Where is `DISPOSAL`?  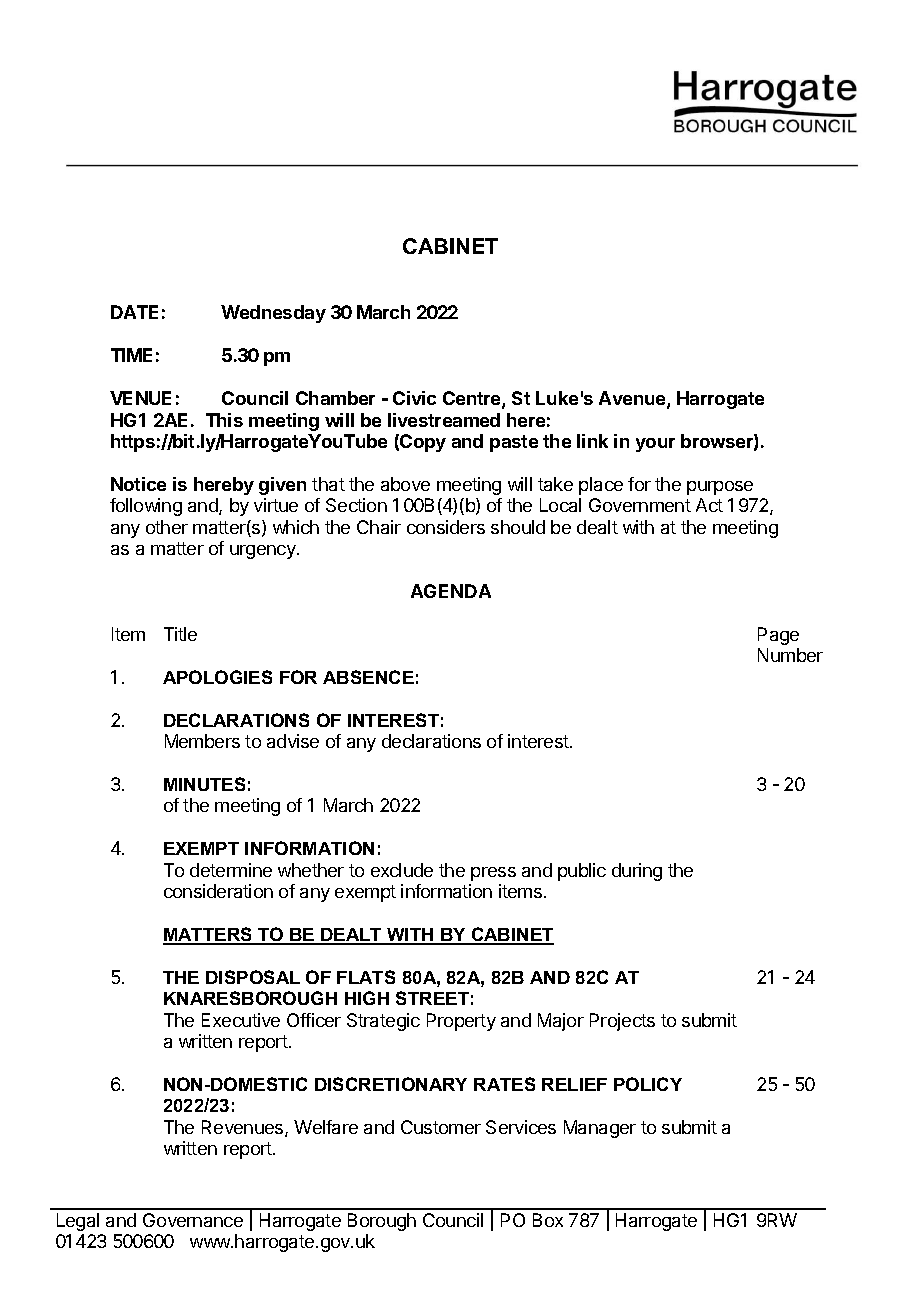 DISPOSAL is located at coordinates (253, 977).
